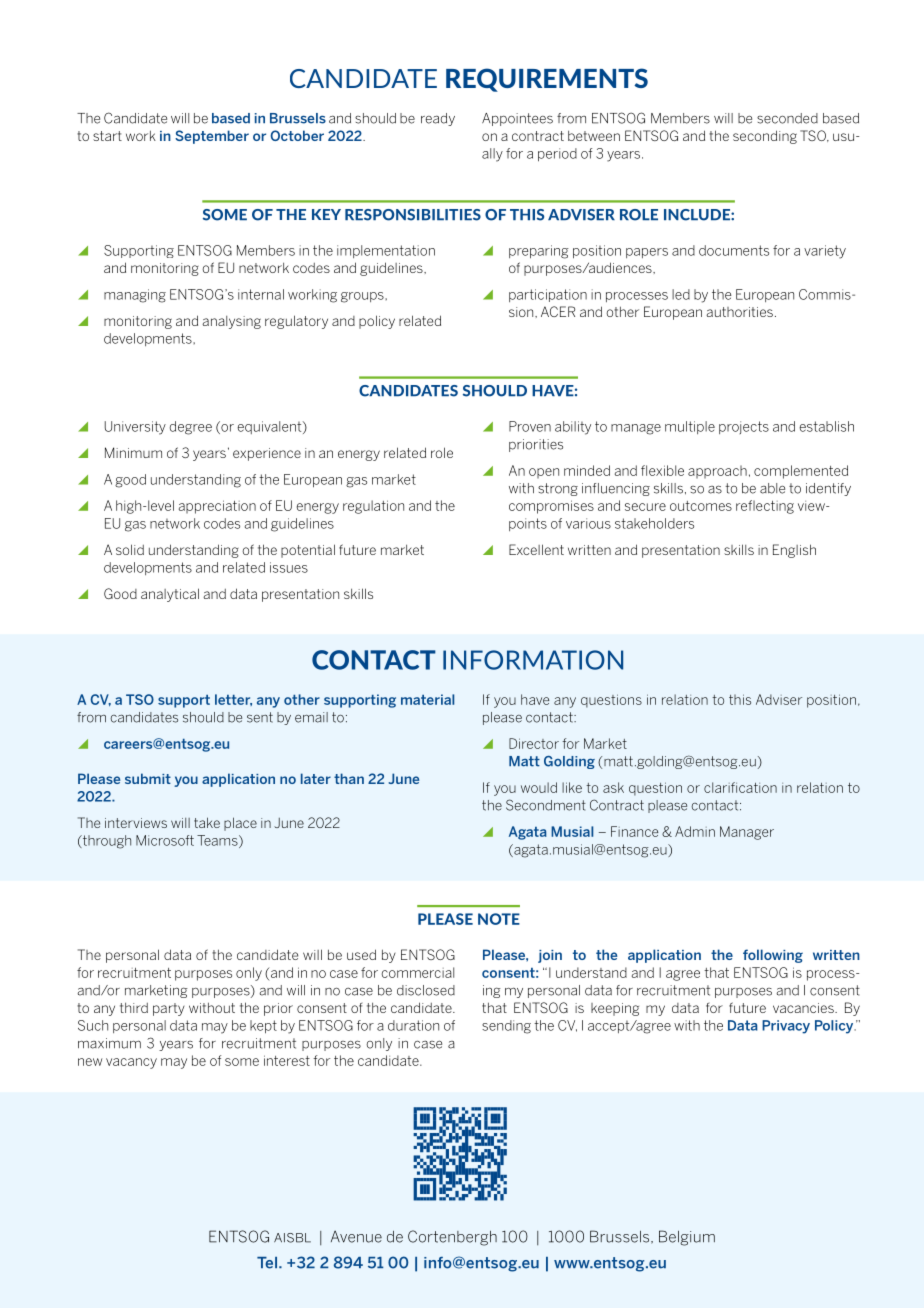  Describe the element at coordinates (233, 700) in the document. I see `letter` at that location.
